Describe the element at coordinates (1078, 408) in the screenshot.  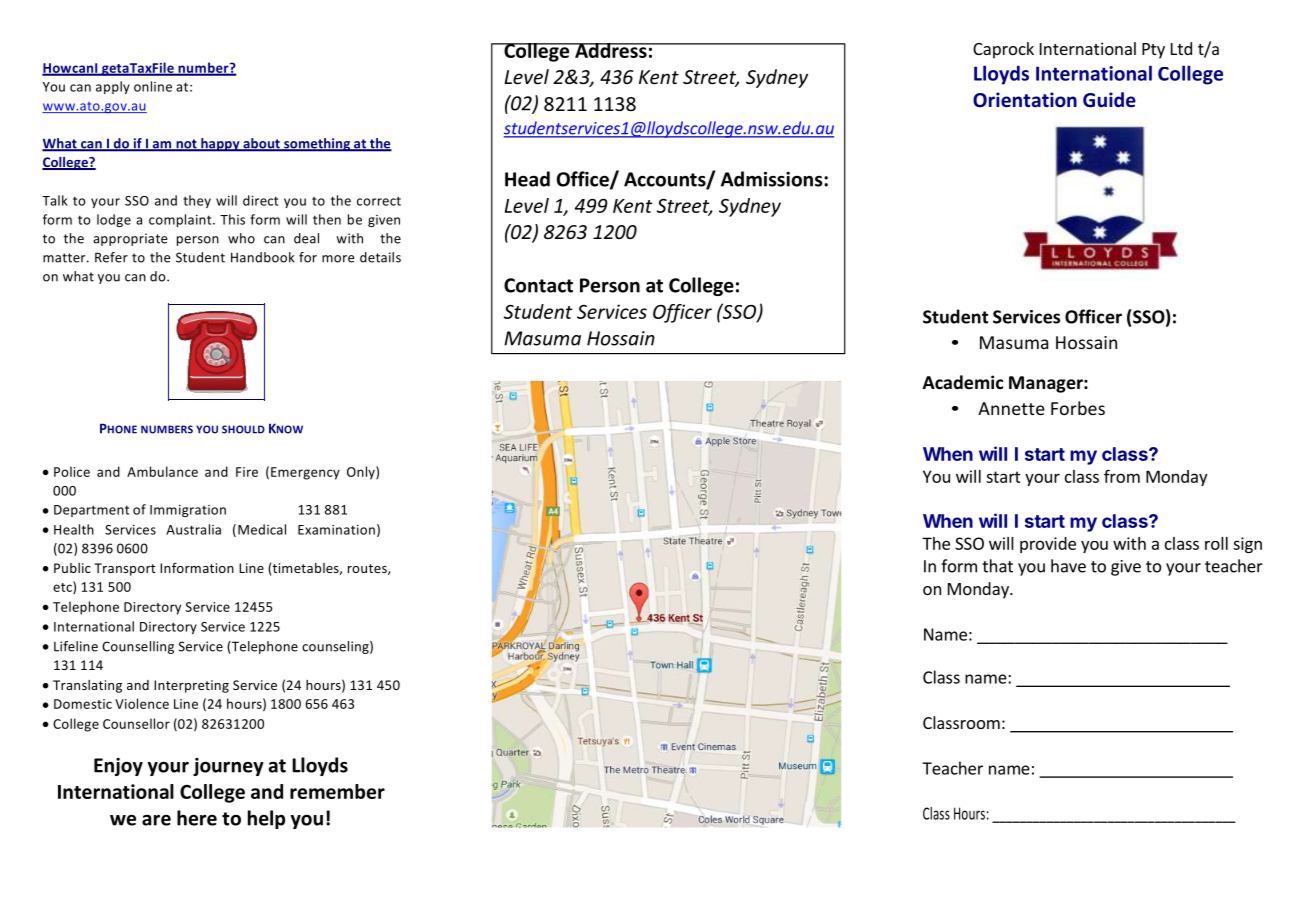
I see `Forbes` at that location.
